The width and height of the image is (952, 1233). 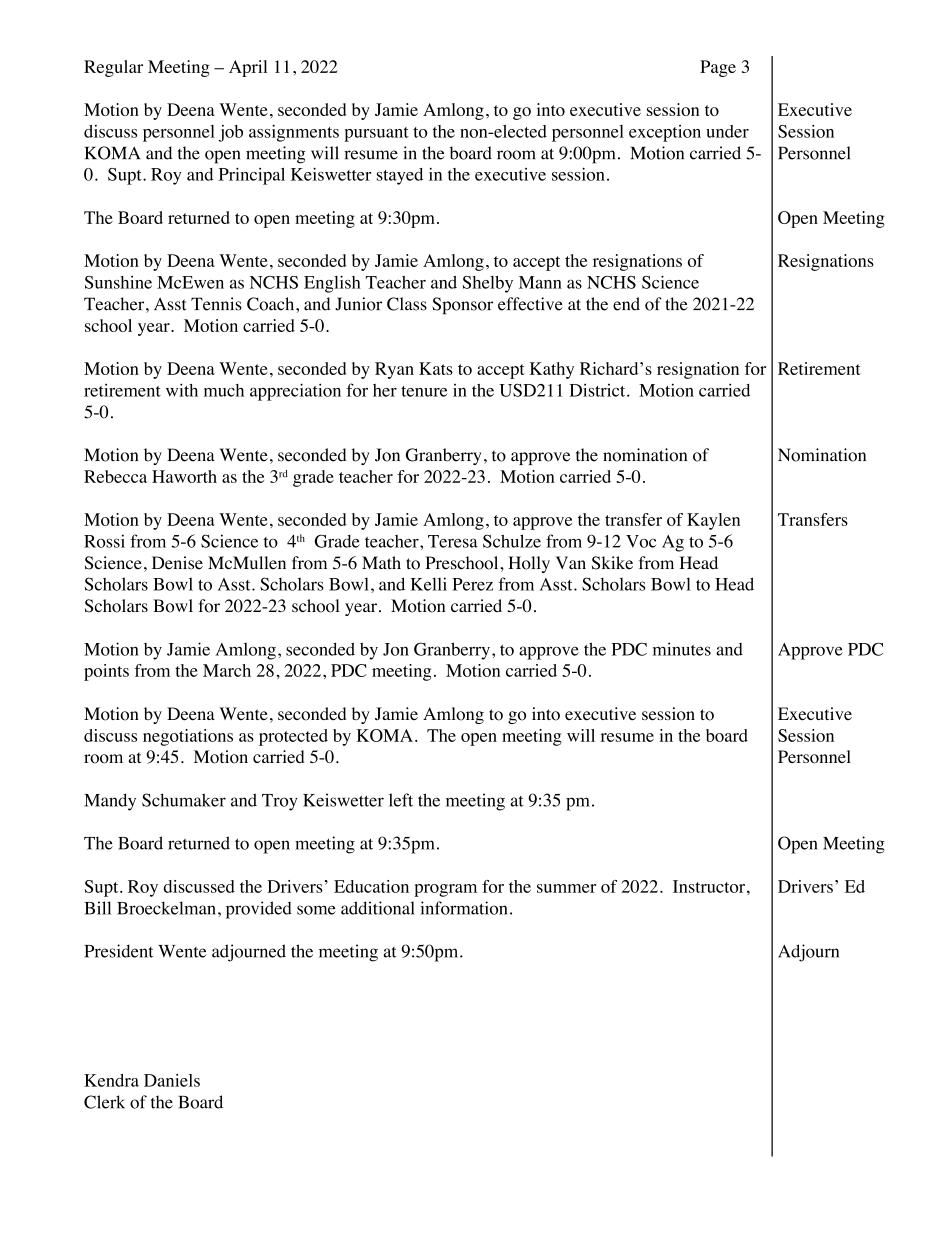 What do you see at coordinates (172, 1080) in the image?
I see `Daniels` at bounding box center [172, 1080].
